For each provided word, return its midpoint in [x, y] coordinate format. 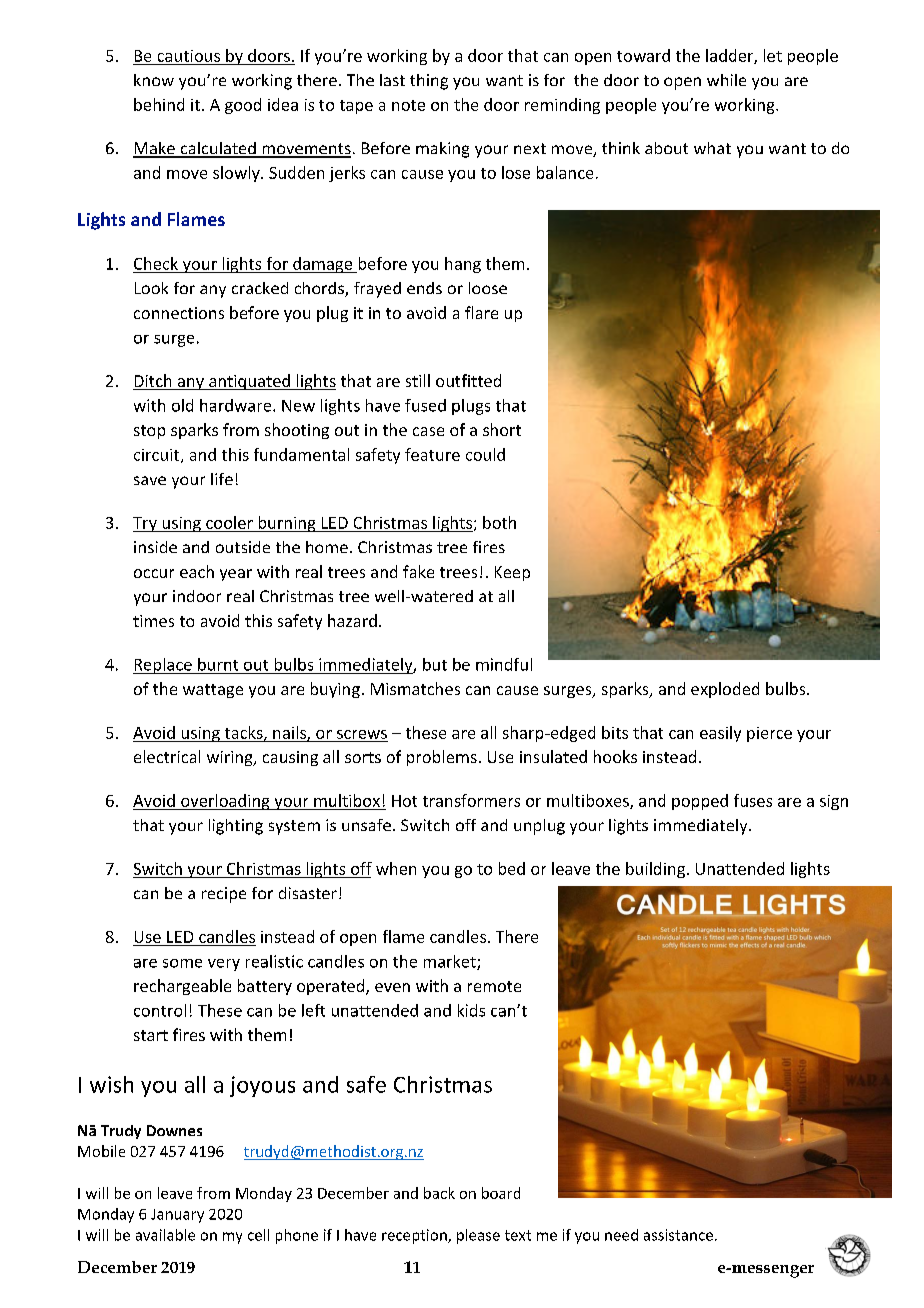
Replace [163, 666]
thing [429, 82]
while [726, 80]
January [177, 1216]
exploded [725, 690]
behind [159, 104]
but [435, 664]
